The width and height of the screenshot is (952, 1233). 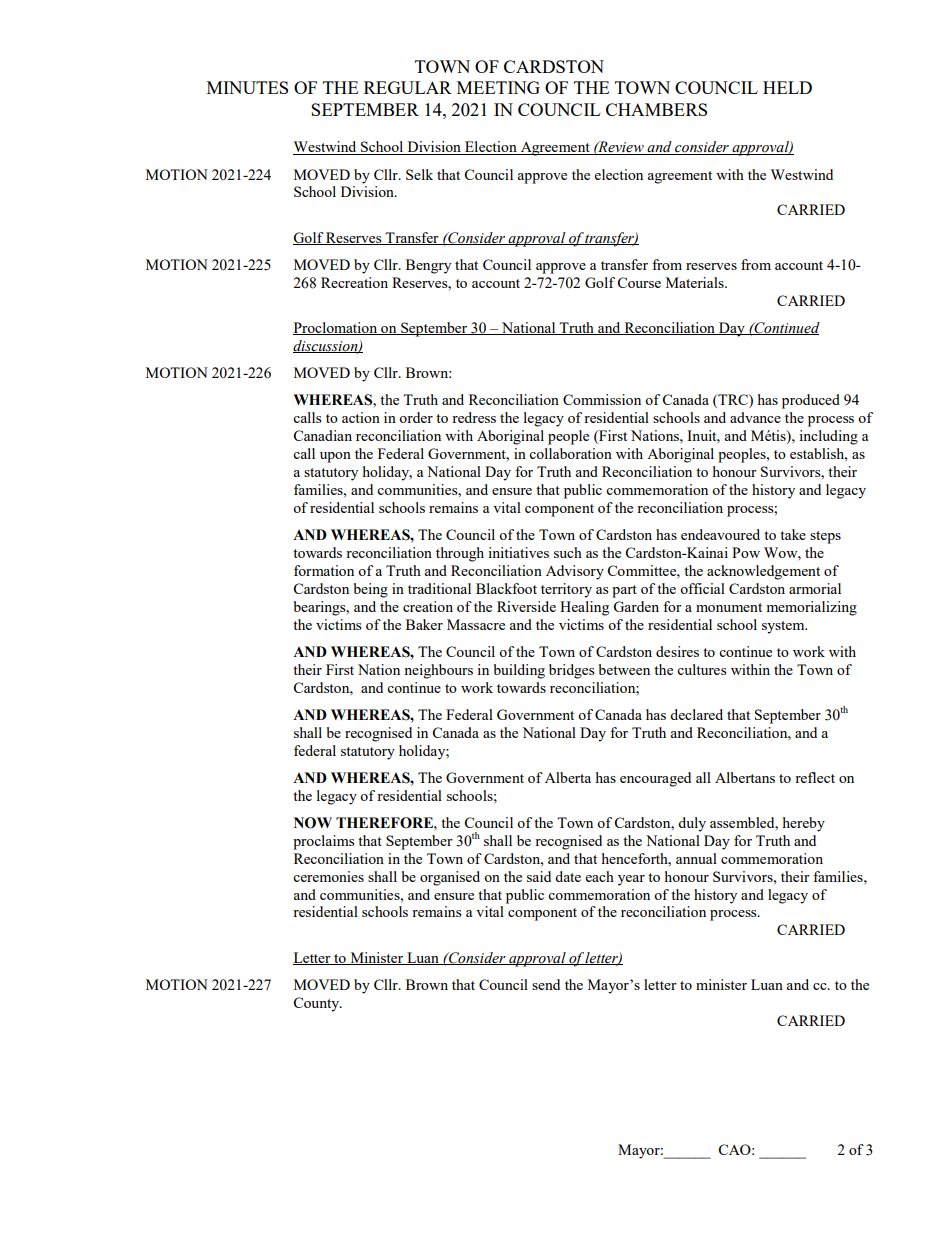 What do you see at coordinates (787, 87) in the screenshot?
I see `HELD` at bounding box center [787, 87].
